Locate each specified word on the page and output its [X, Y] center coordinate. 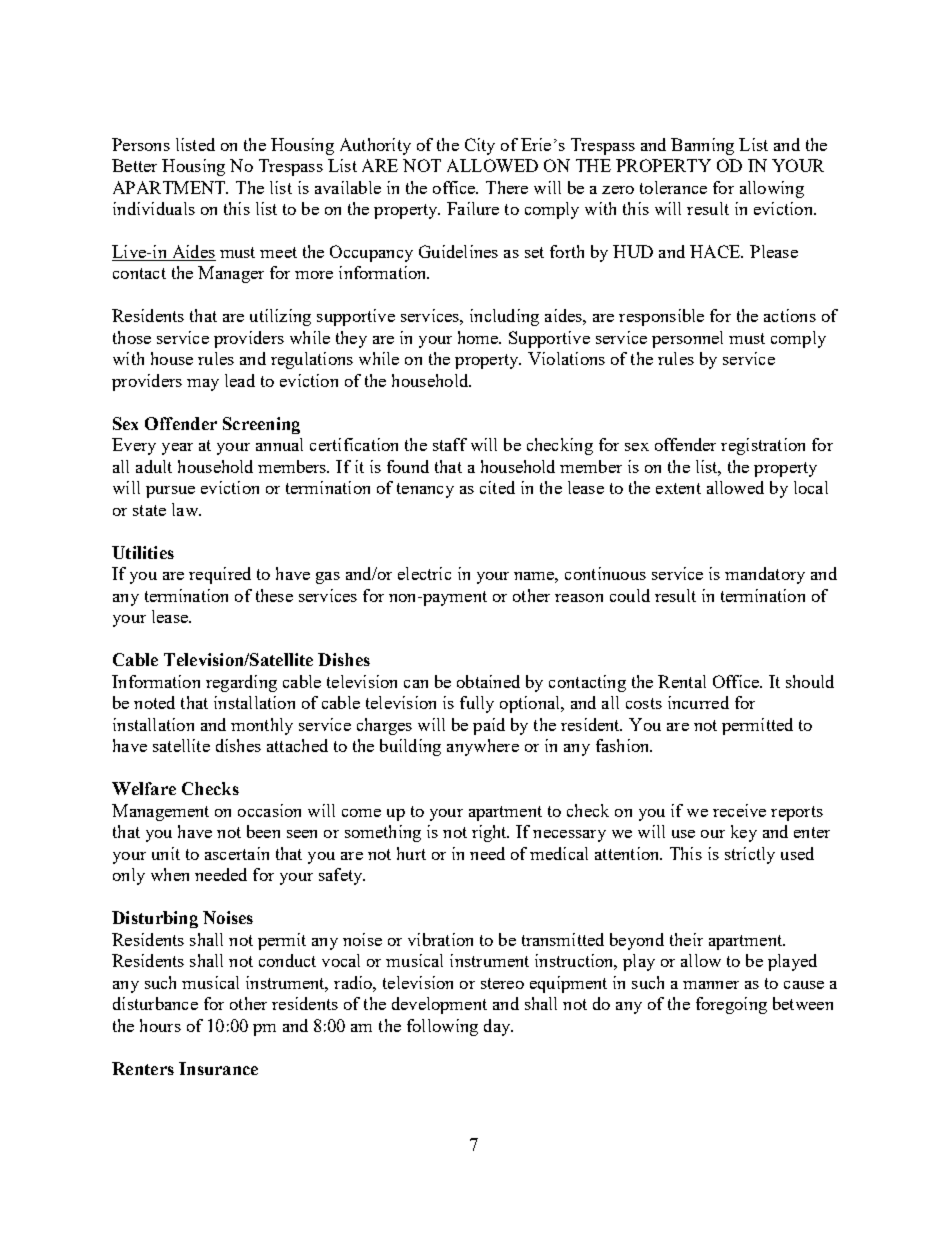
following [442, 1027]
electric [424, 573]
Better [134, 165]
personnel [687, 339]
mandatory [765, 575]
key [744, 833]
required [220, 575]
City [480, 146]
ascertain [237, 853]
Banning [702, 146]
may [203, 385]
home [479, 337]
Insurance [218, 1068]
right [490, 833]
